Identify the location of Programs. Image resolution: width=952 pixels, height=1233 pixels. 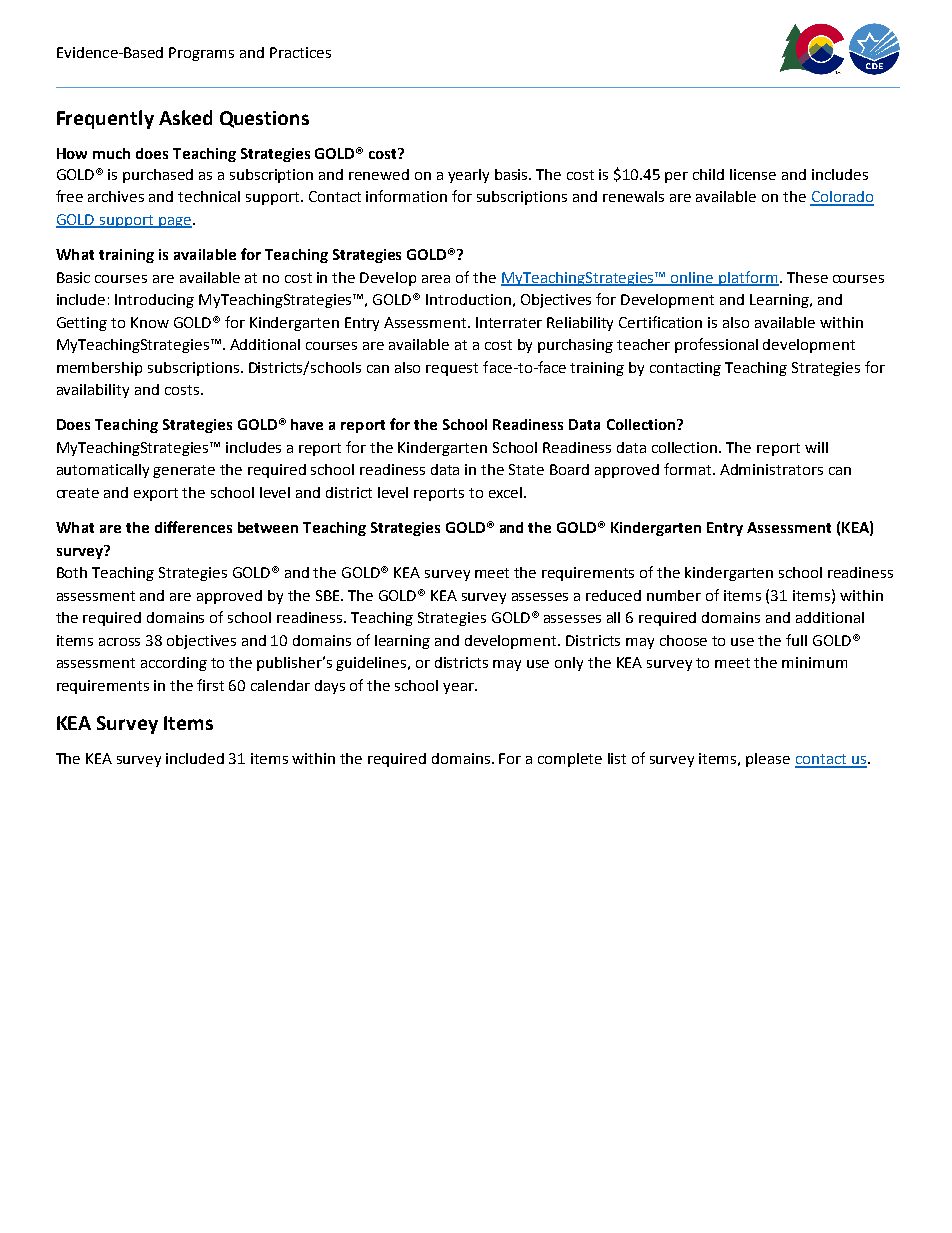
(201, 54).
